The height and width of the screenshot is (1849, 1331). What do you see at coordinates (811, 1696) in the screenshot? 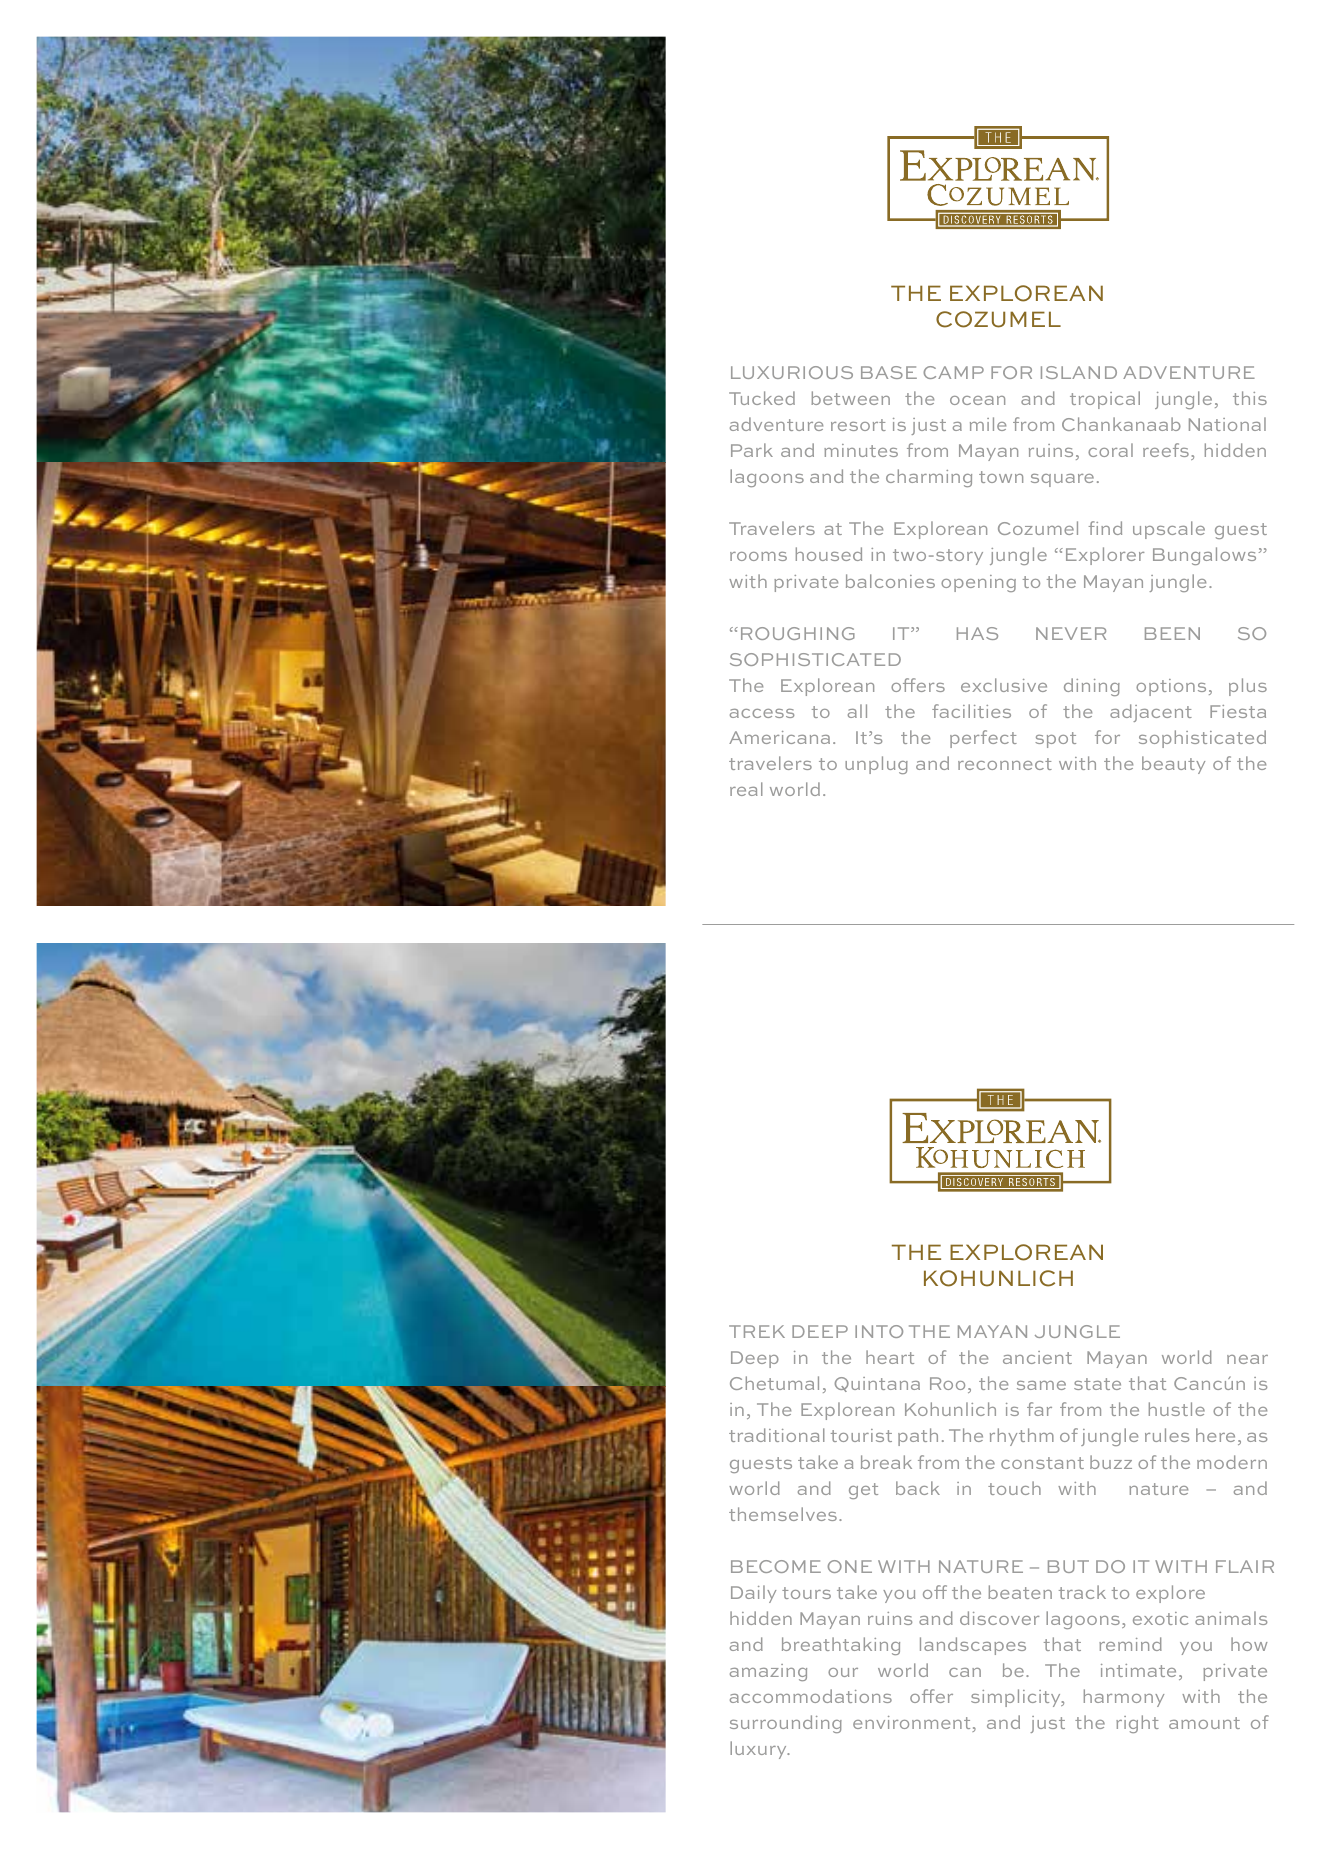
I see `accommodations` at bounding box center [811, 1696].
